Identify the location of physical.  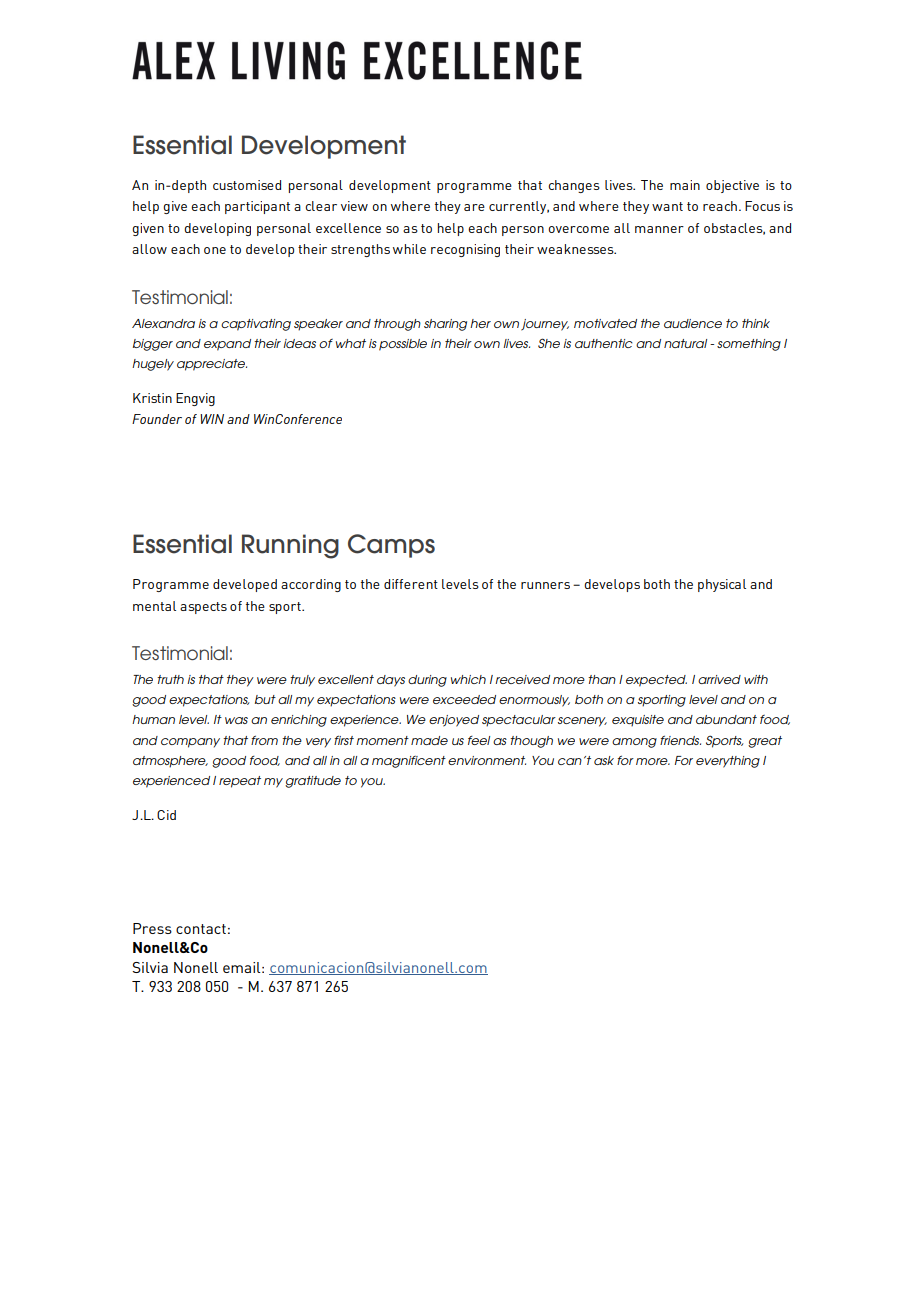
(722, 585).
